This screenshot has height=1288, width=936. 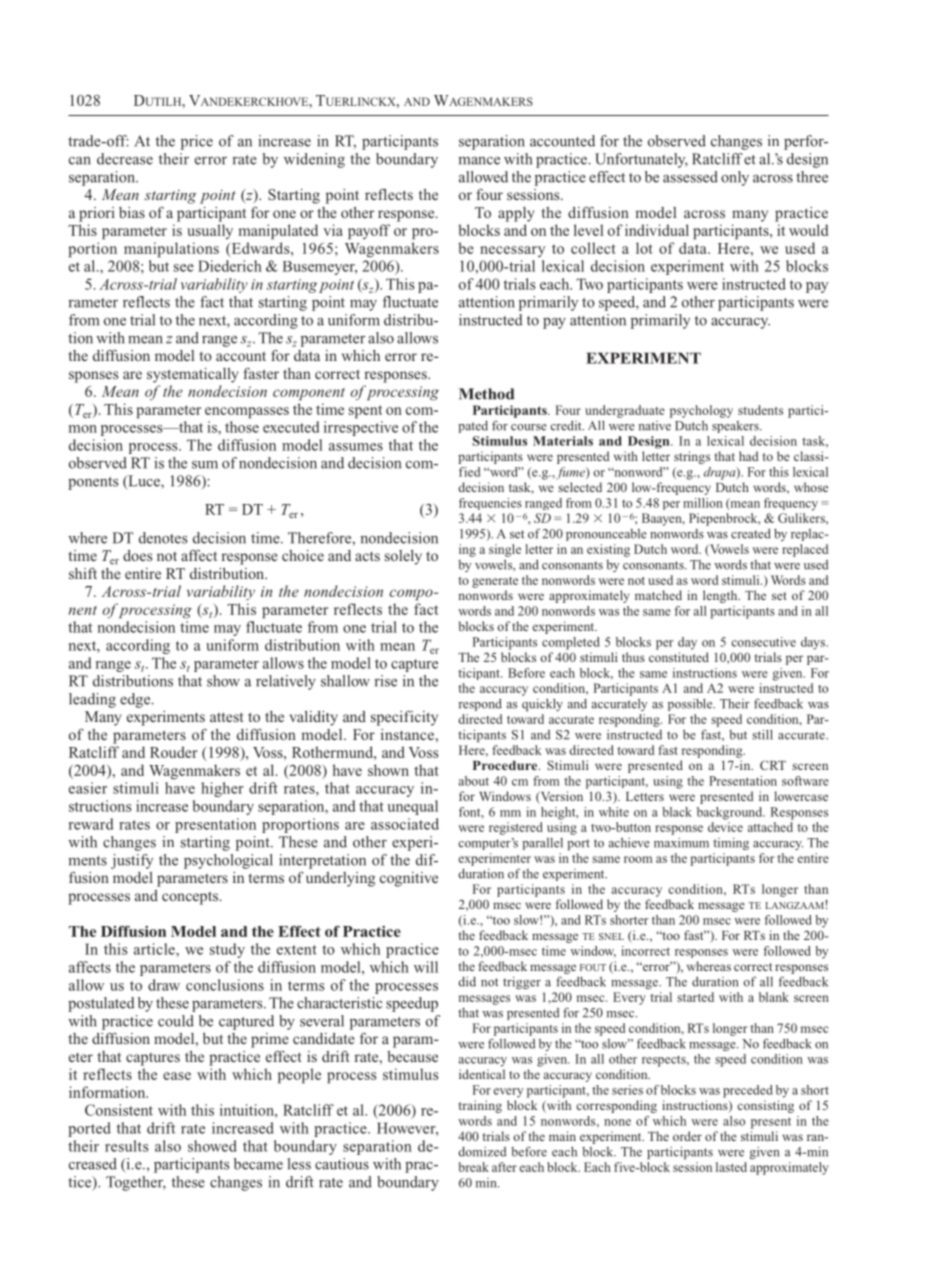 I want to click on results, so click(x=127, y=1146).
